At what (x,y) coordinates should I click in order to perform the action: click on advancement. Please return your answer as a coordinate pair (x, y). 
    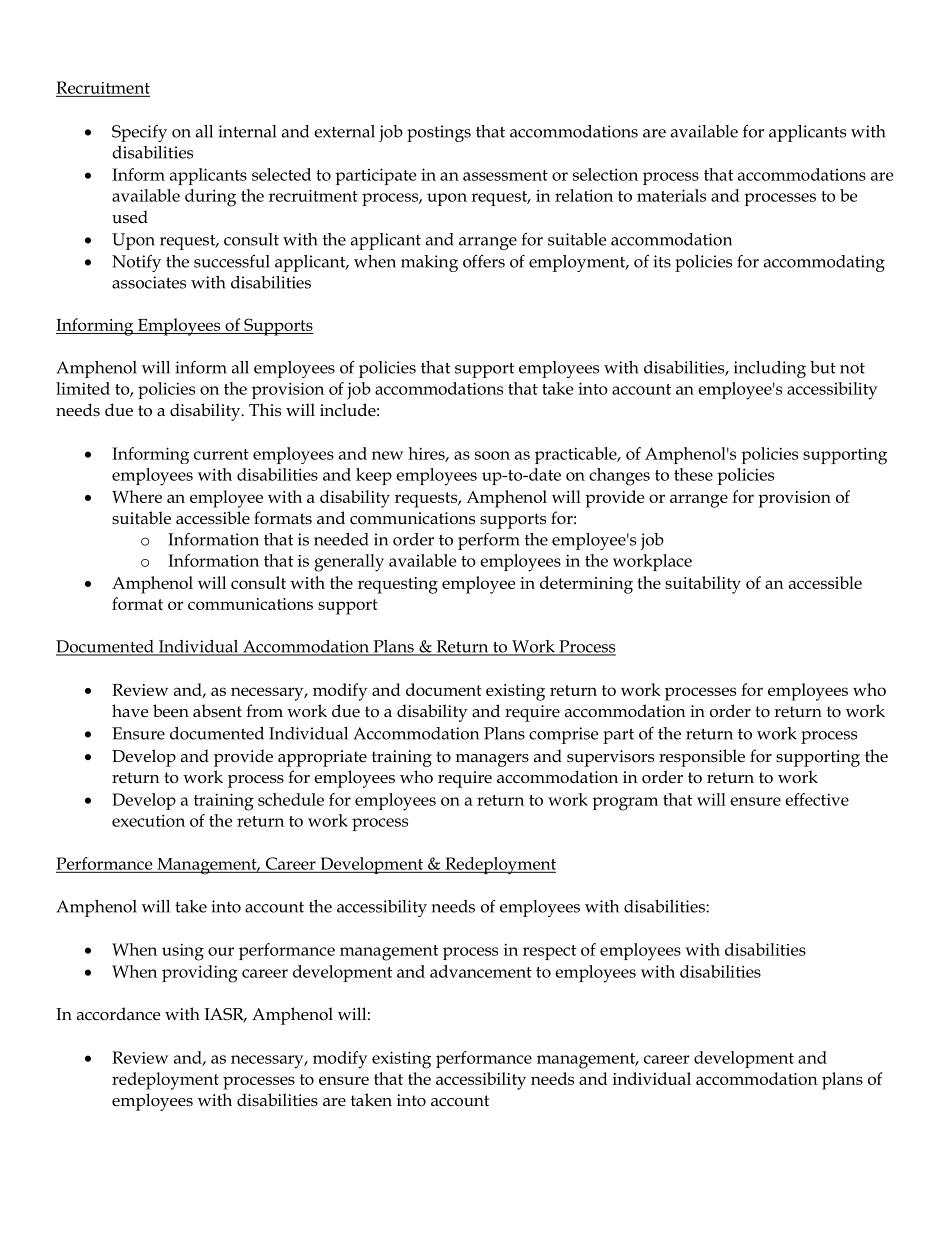
    Looking at the image, I should click on (481, 971).
